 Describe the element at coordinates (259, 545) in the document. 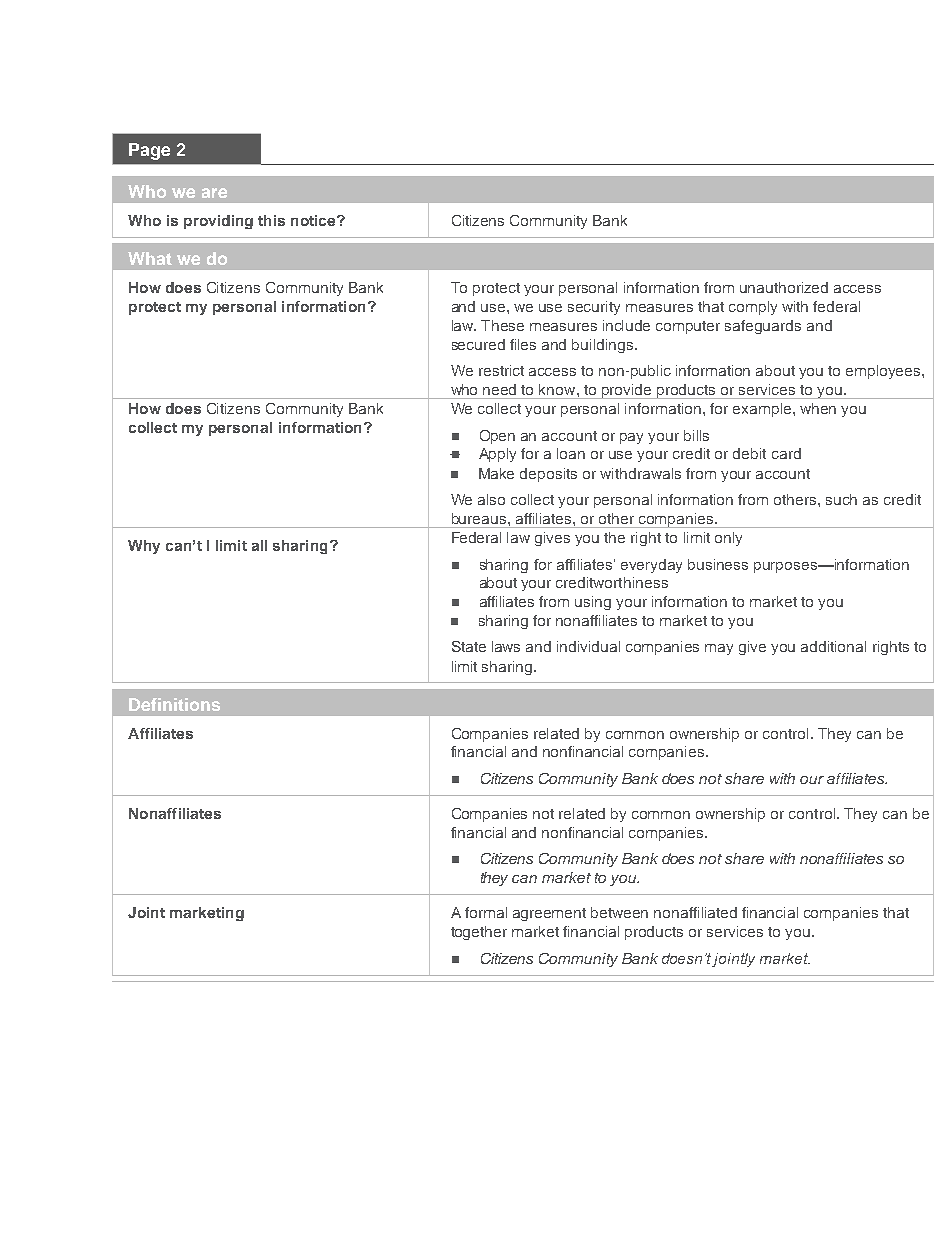

I see `all` at that location.
